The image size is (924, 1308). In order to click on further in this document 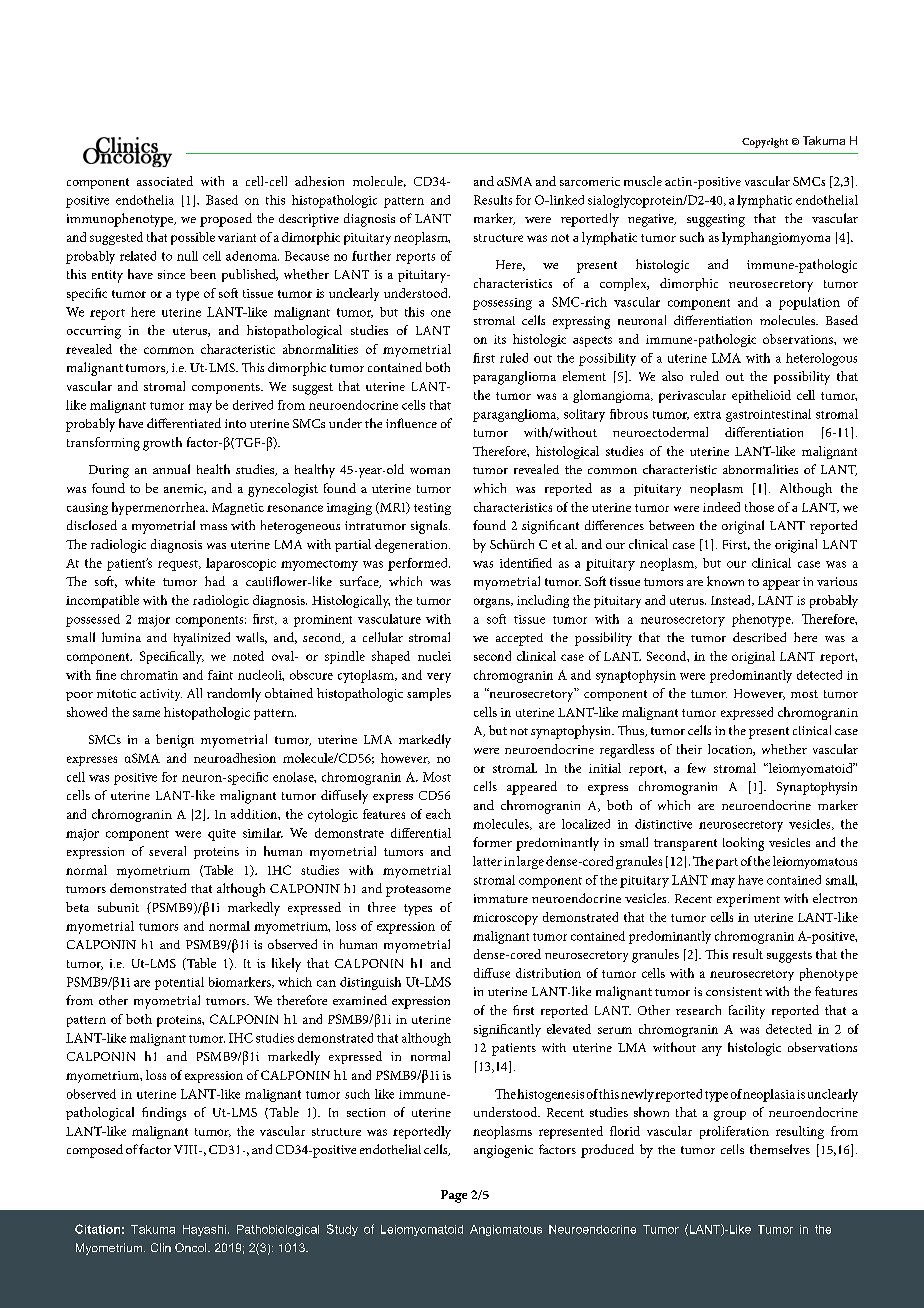, I will do `click(371, 256)`.
